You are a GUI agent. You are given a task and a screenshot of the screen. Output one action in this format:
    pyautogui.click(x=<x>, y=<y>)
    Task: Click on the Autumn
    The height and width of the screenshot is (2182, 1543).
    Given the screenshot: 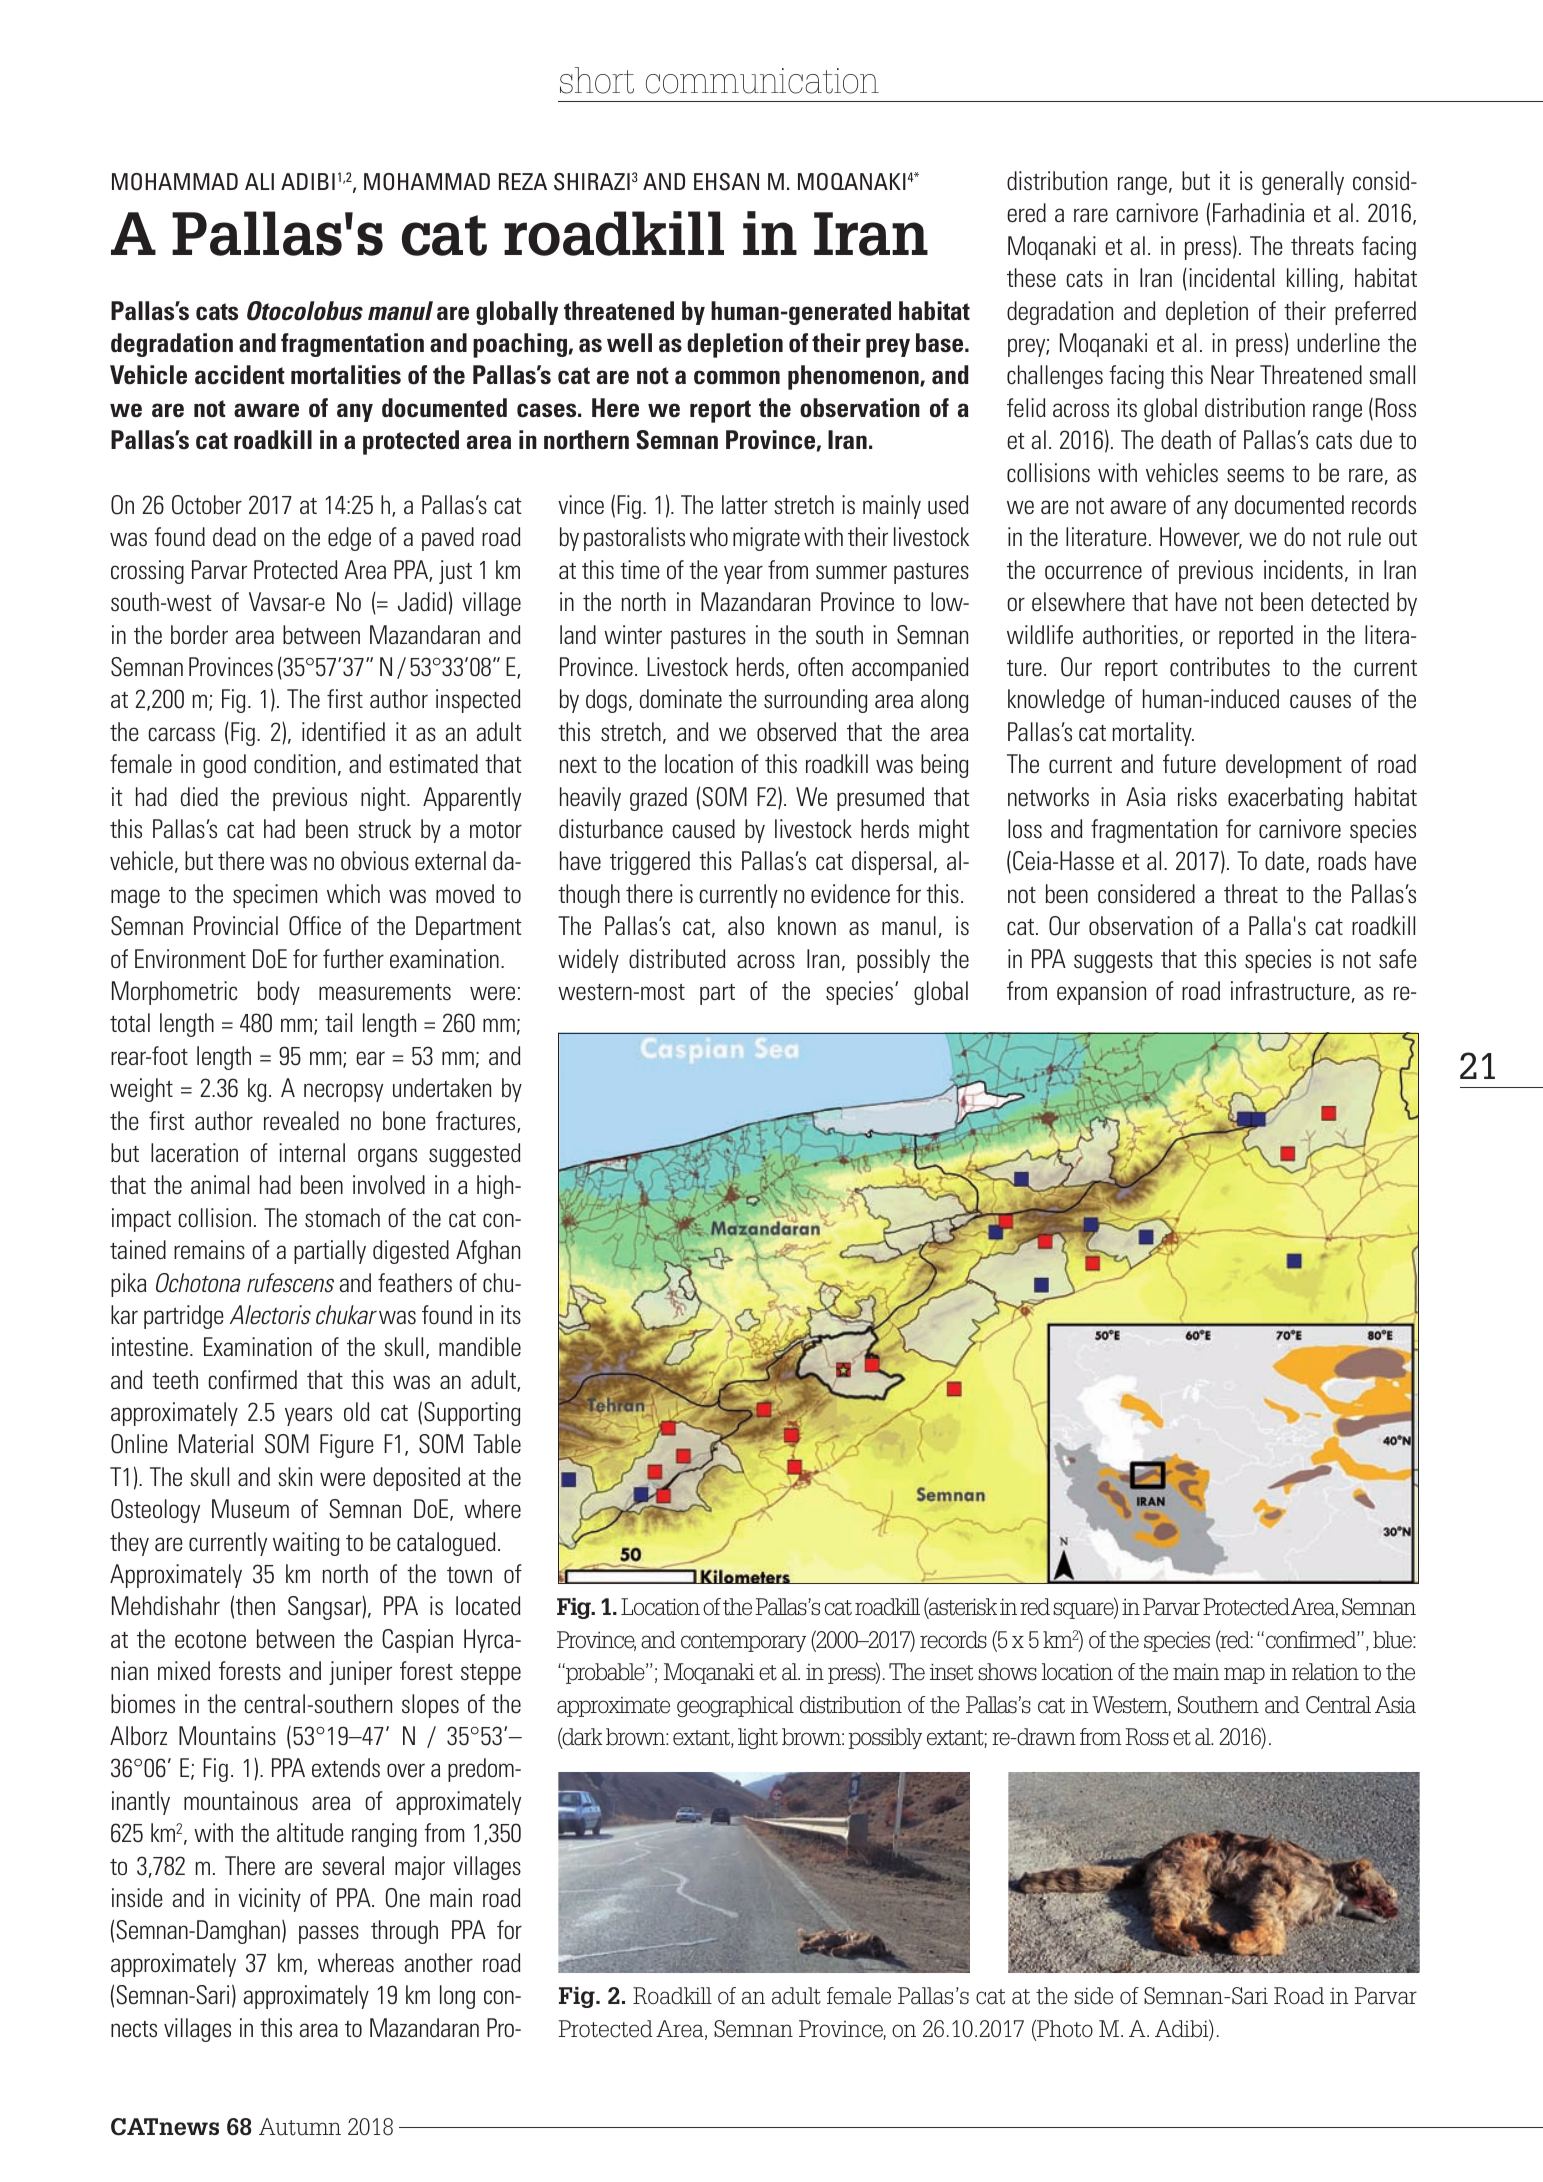 What is the action you would take?
    pyautogui.click(x=300, y=2127)
